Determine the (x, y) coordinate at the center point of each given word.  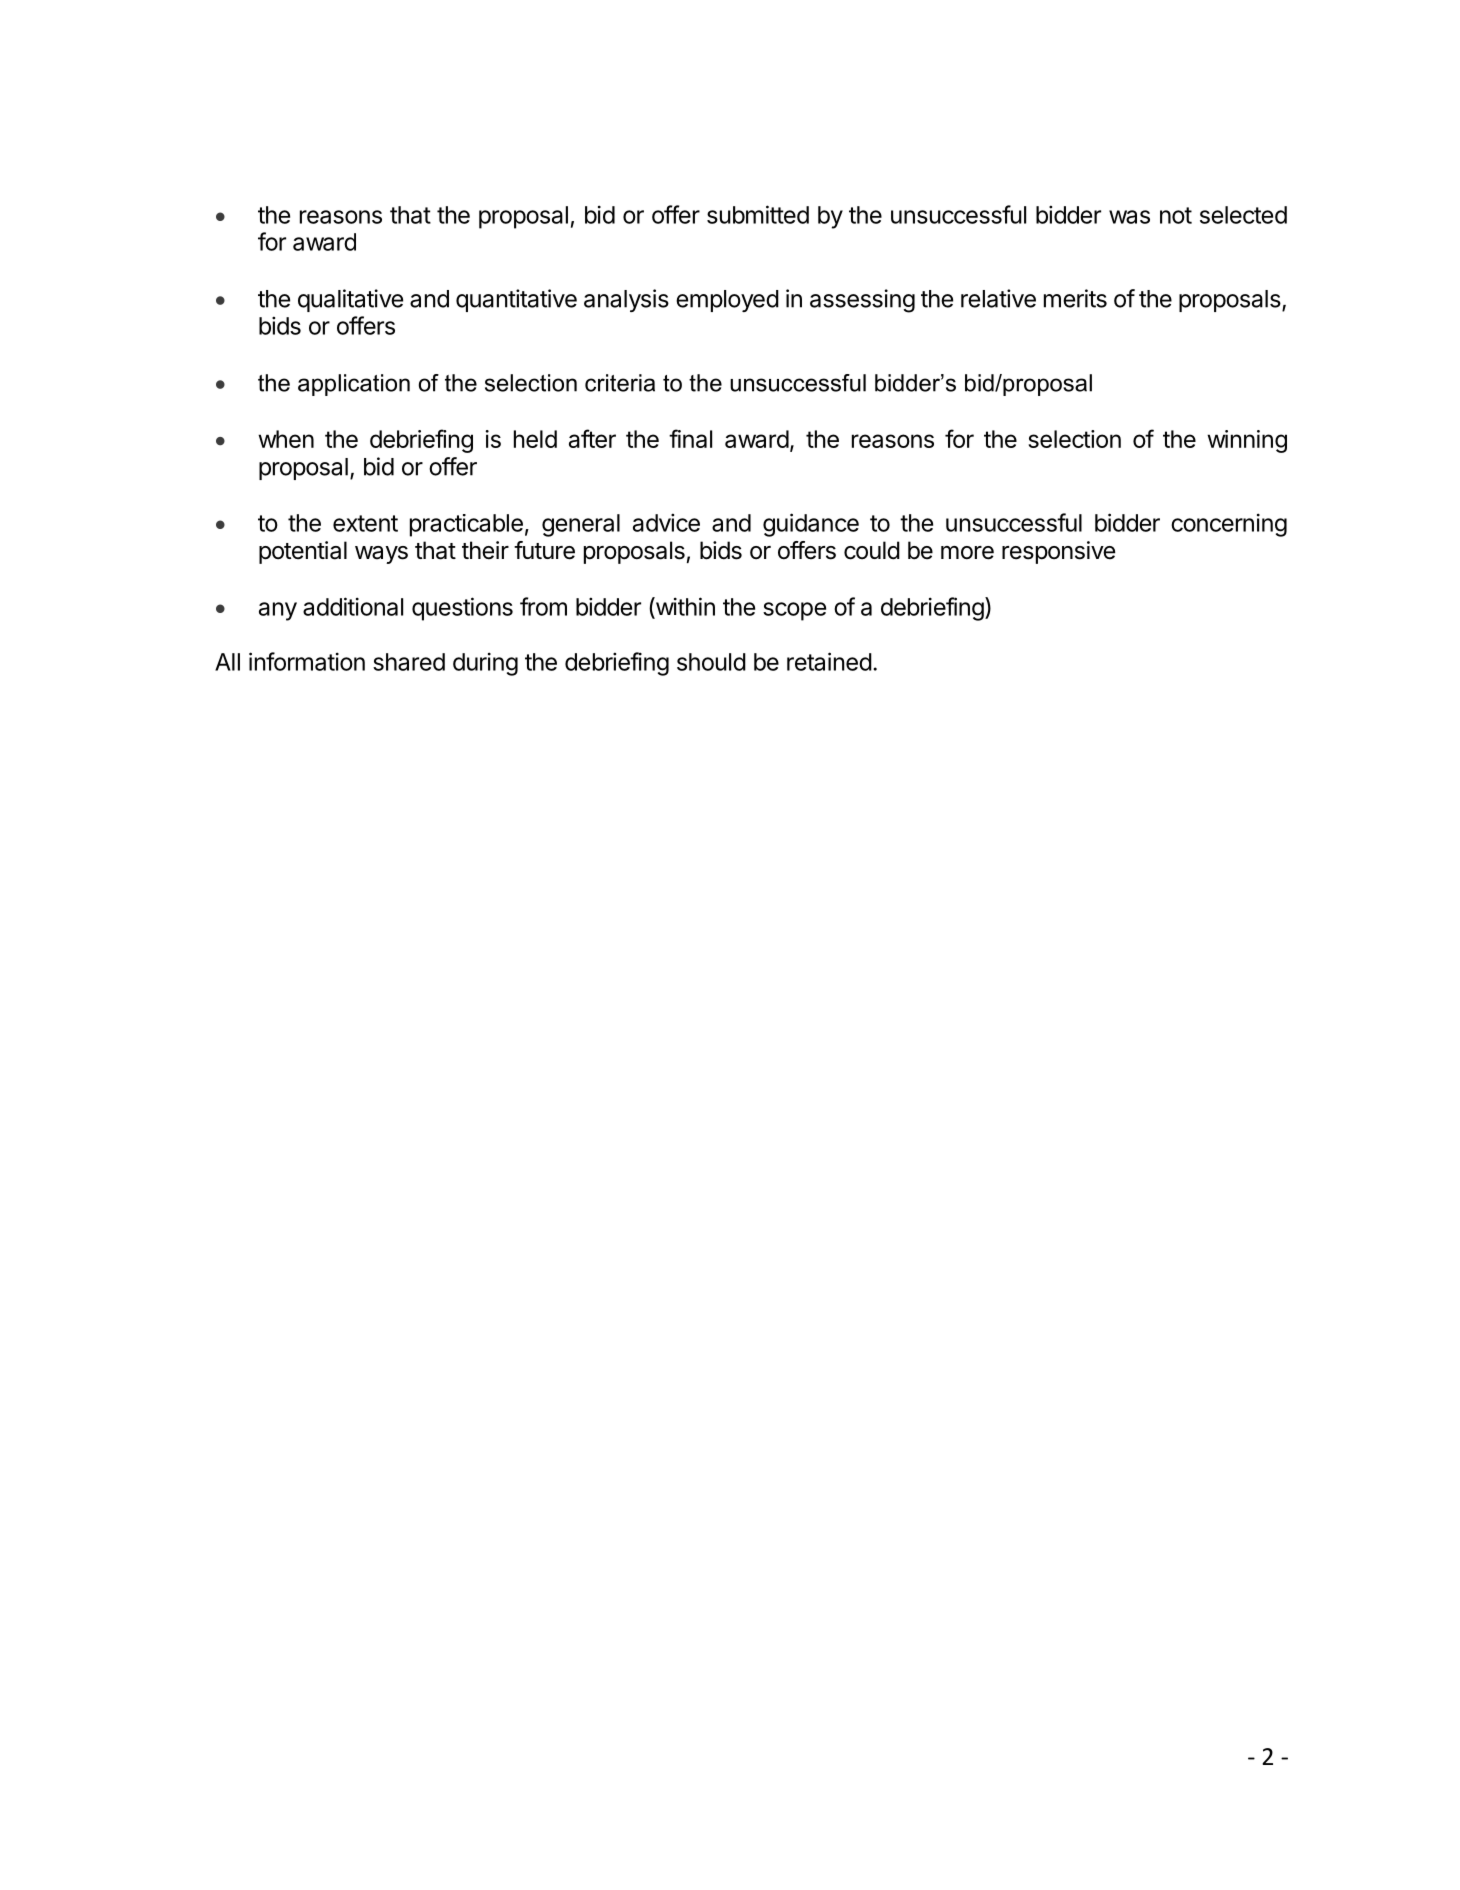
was (1129, 217)
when (286, 439)
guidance (811, 525)
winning (1247, 441)
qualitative (350, 300)
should (711, 662)
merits (1075, 298)
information (307, 661)
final (690, 438)
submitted (758, 214)
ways (381, 555)
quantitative (516, 300)
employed (727, 301)
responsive (1058, 552)
